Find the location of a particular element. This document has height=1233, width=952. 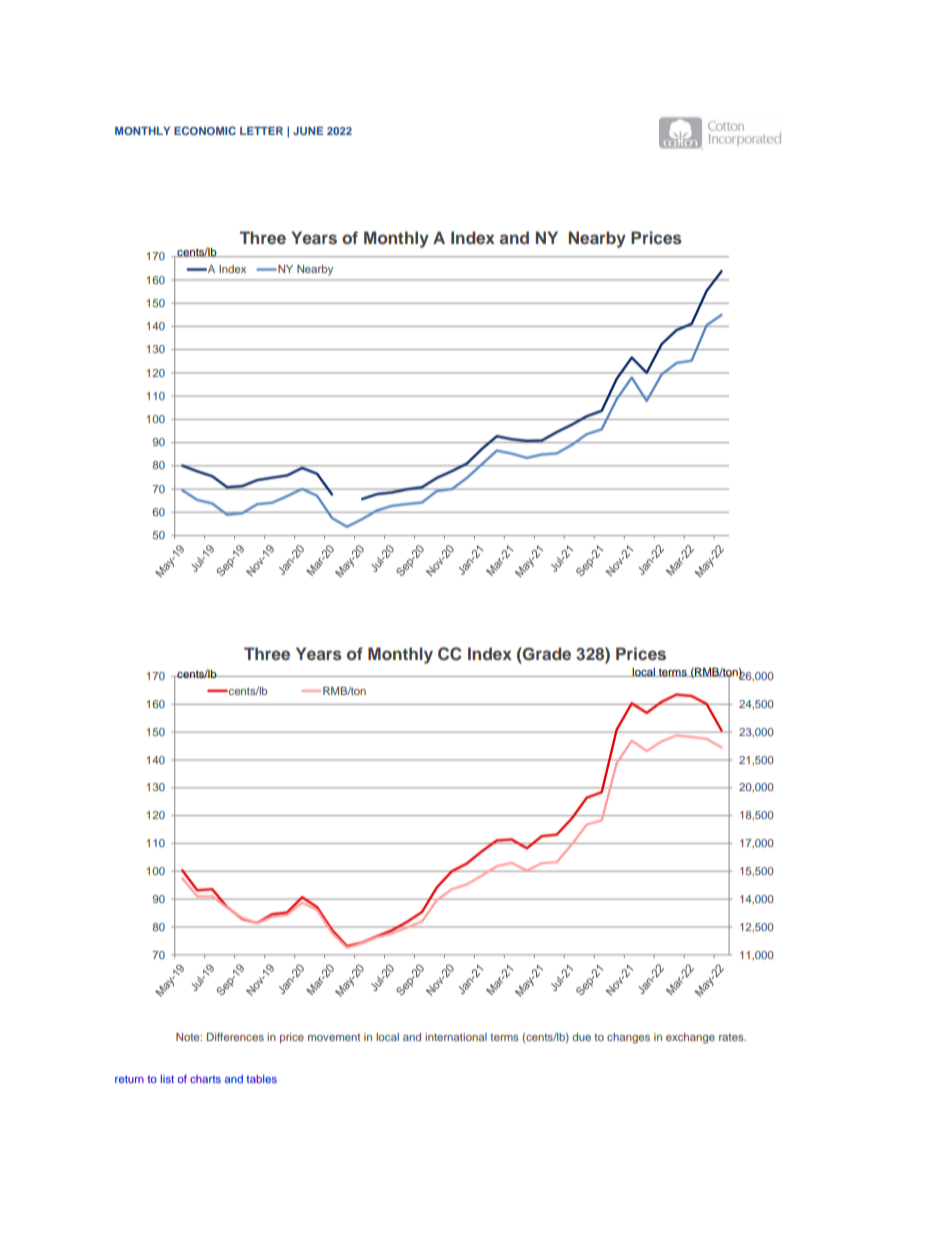

charts is located at coordinates (205, 1079).
